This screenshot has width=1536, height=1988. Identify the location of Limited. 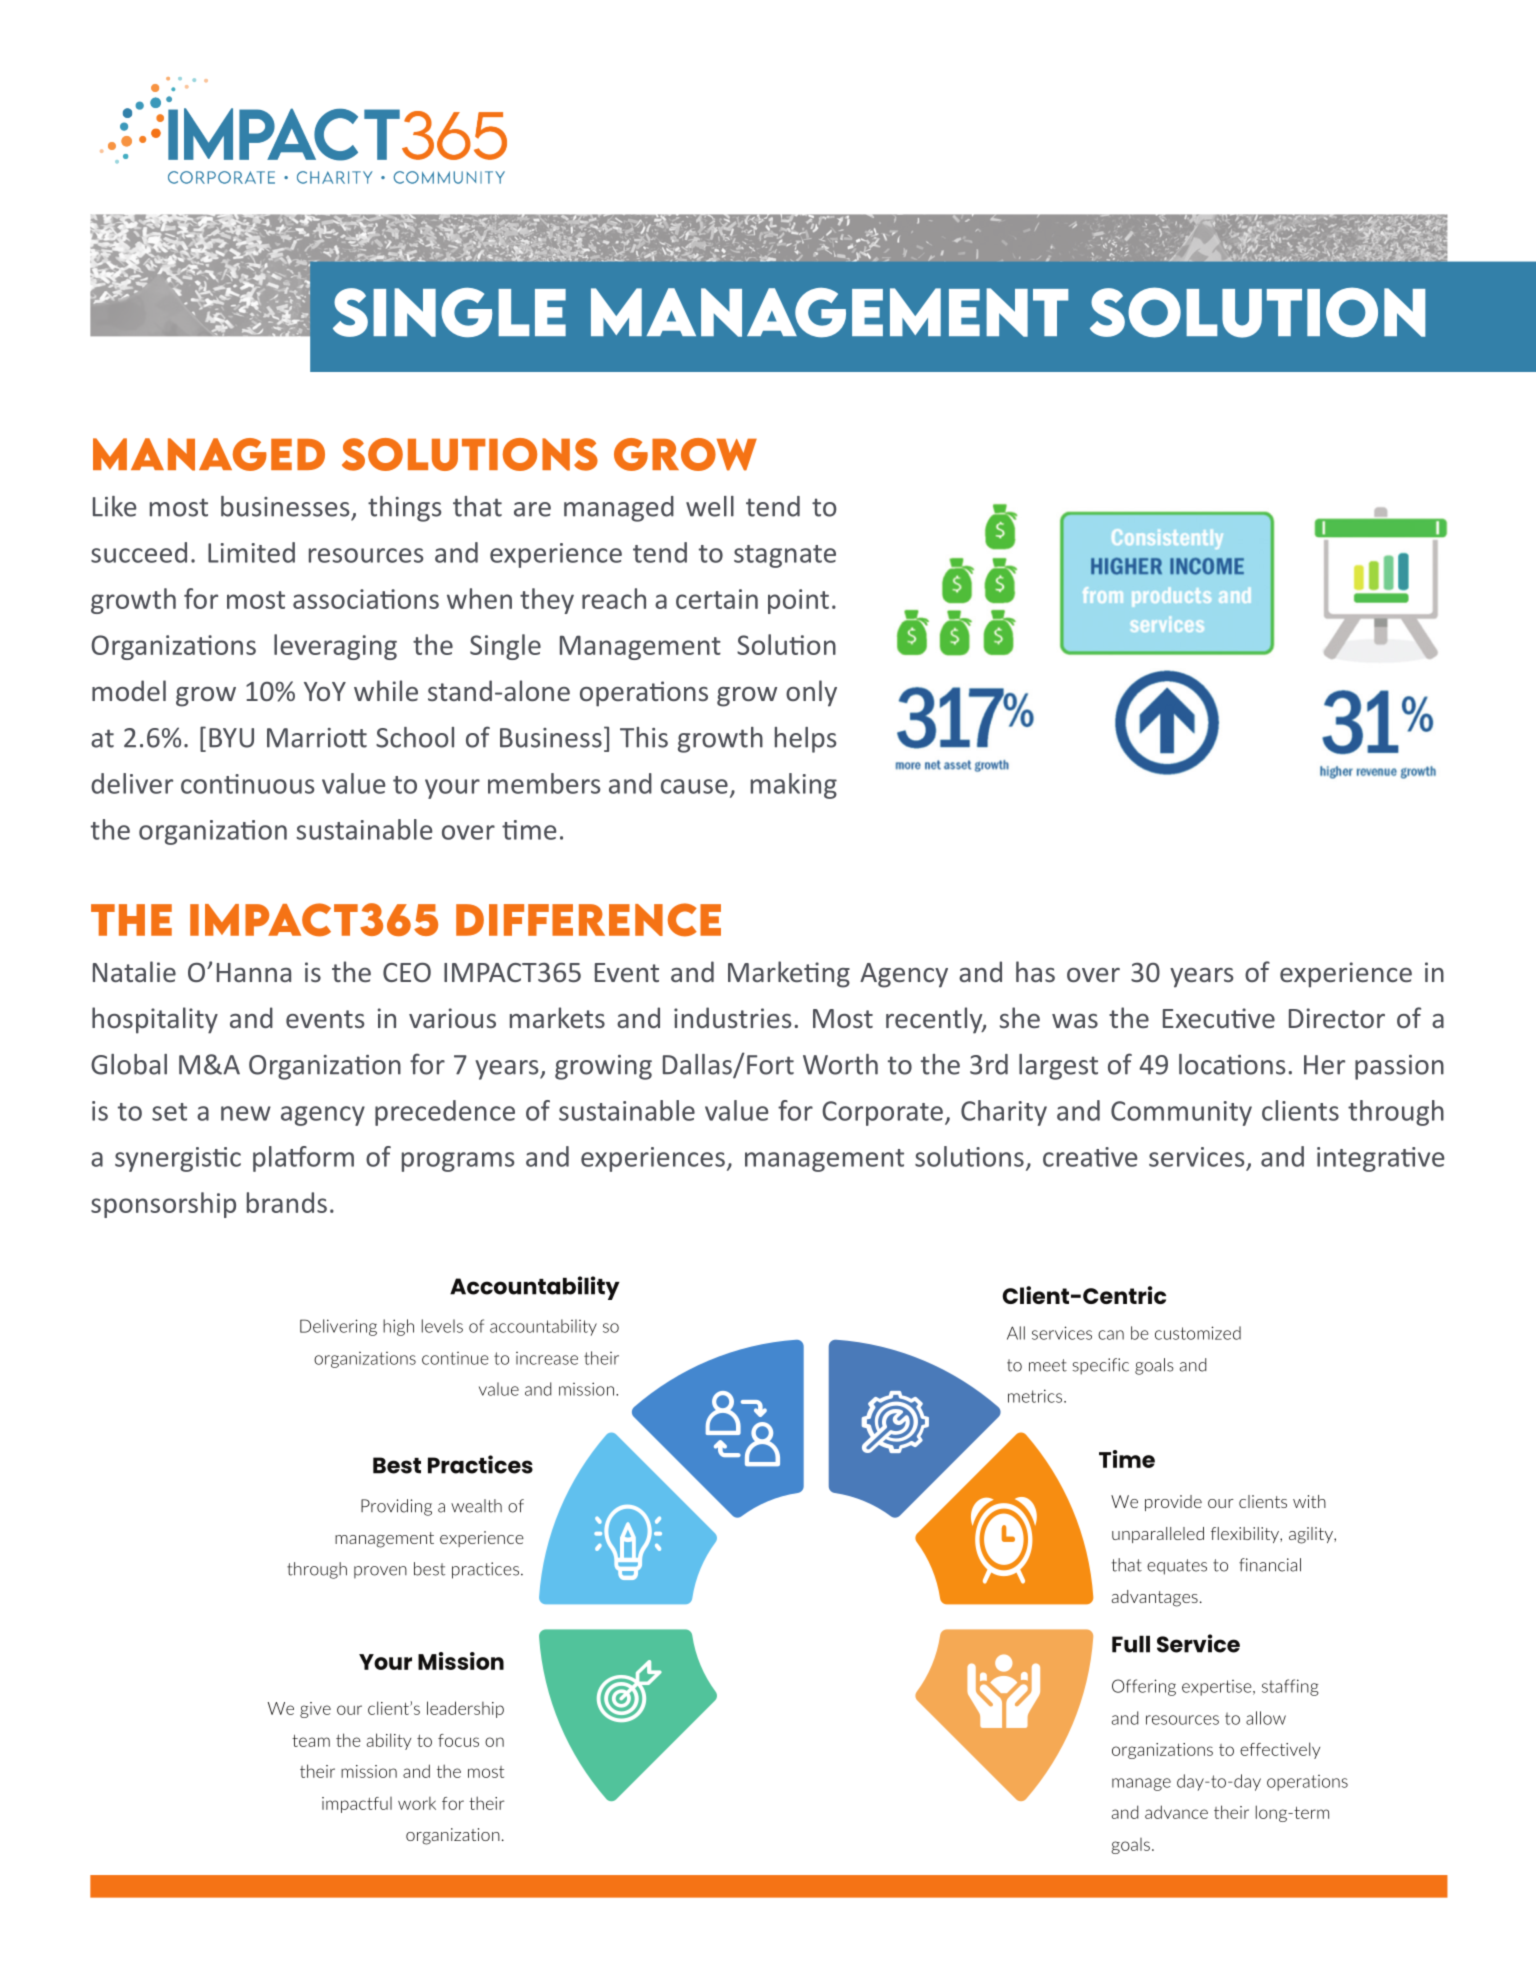
(251, 552).
